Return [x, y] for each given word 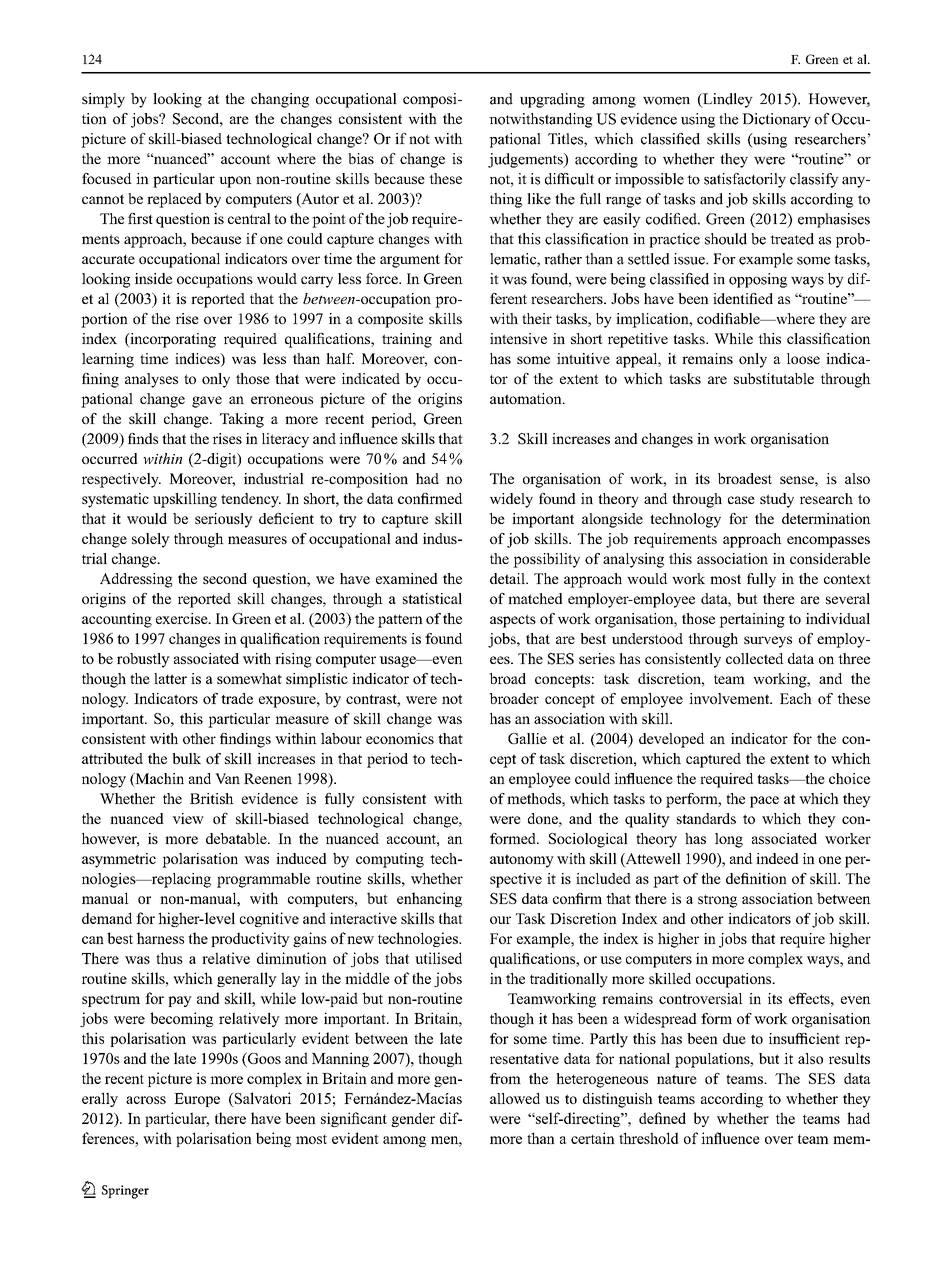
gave [207, 402]
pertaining [752, 620]
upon [235, 182]
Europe [197, 1100]
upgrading [552, 100]
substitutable [774, 378]
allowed [515, 1098]
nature [677, 1079]
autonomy [522, 861]
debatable [237, 838]
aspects [513, 621]
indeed [777, 858]
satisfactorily [745, 180]
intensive [518, 338]
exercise [183, 618]
